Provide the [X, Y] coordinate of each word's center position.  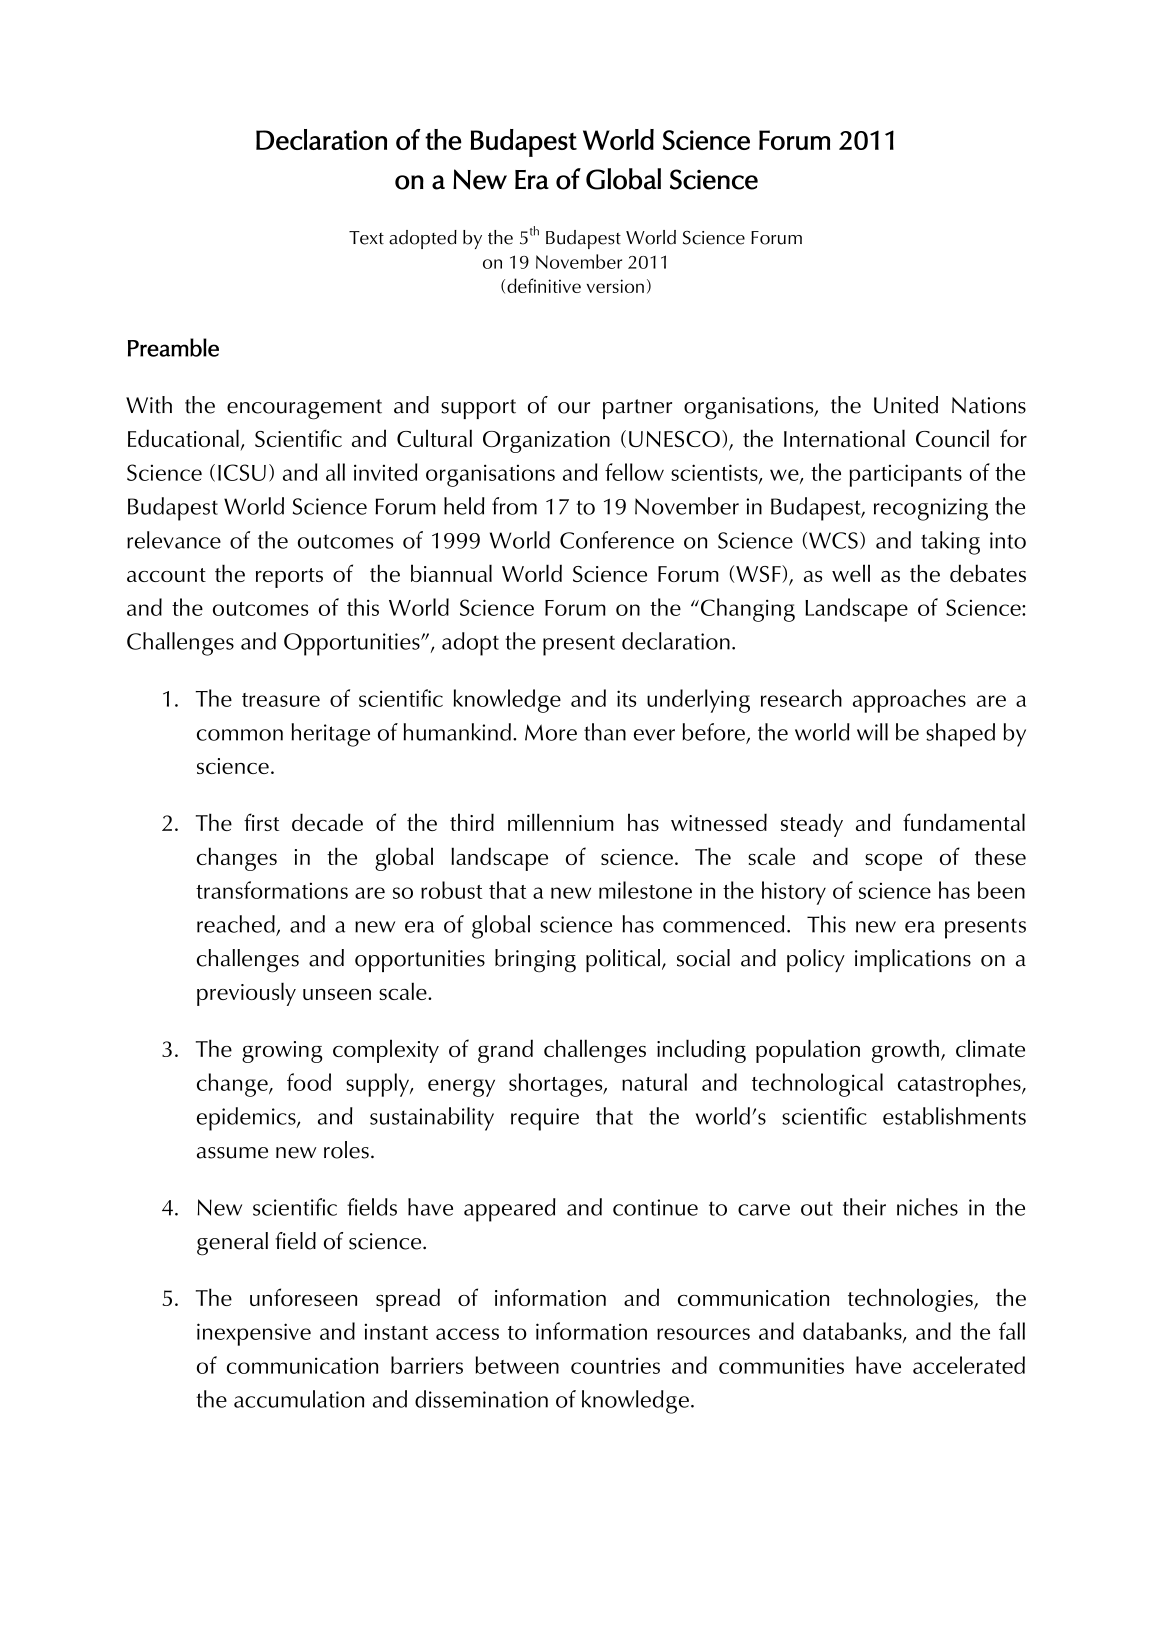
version [615, 286]
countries [615, 1365]
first [262, 822]
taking [950, 543]
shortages [557, 1085]
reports [289, 578]
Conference [617, 540]
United [906, 405]
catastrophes [960, 1085]
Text [366, 238]
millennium [561, 822]
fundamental [964, 822]
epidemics [247, 1119]
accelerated [969, 1365]
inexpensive [254, 1334]
